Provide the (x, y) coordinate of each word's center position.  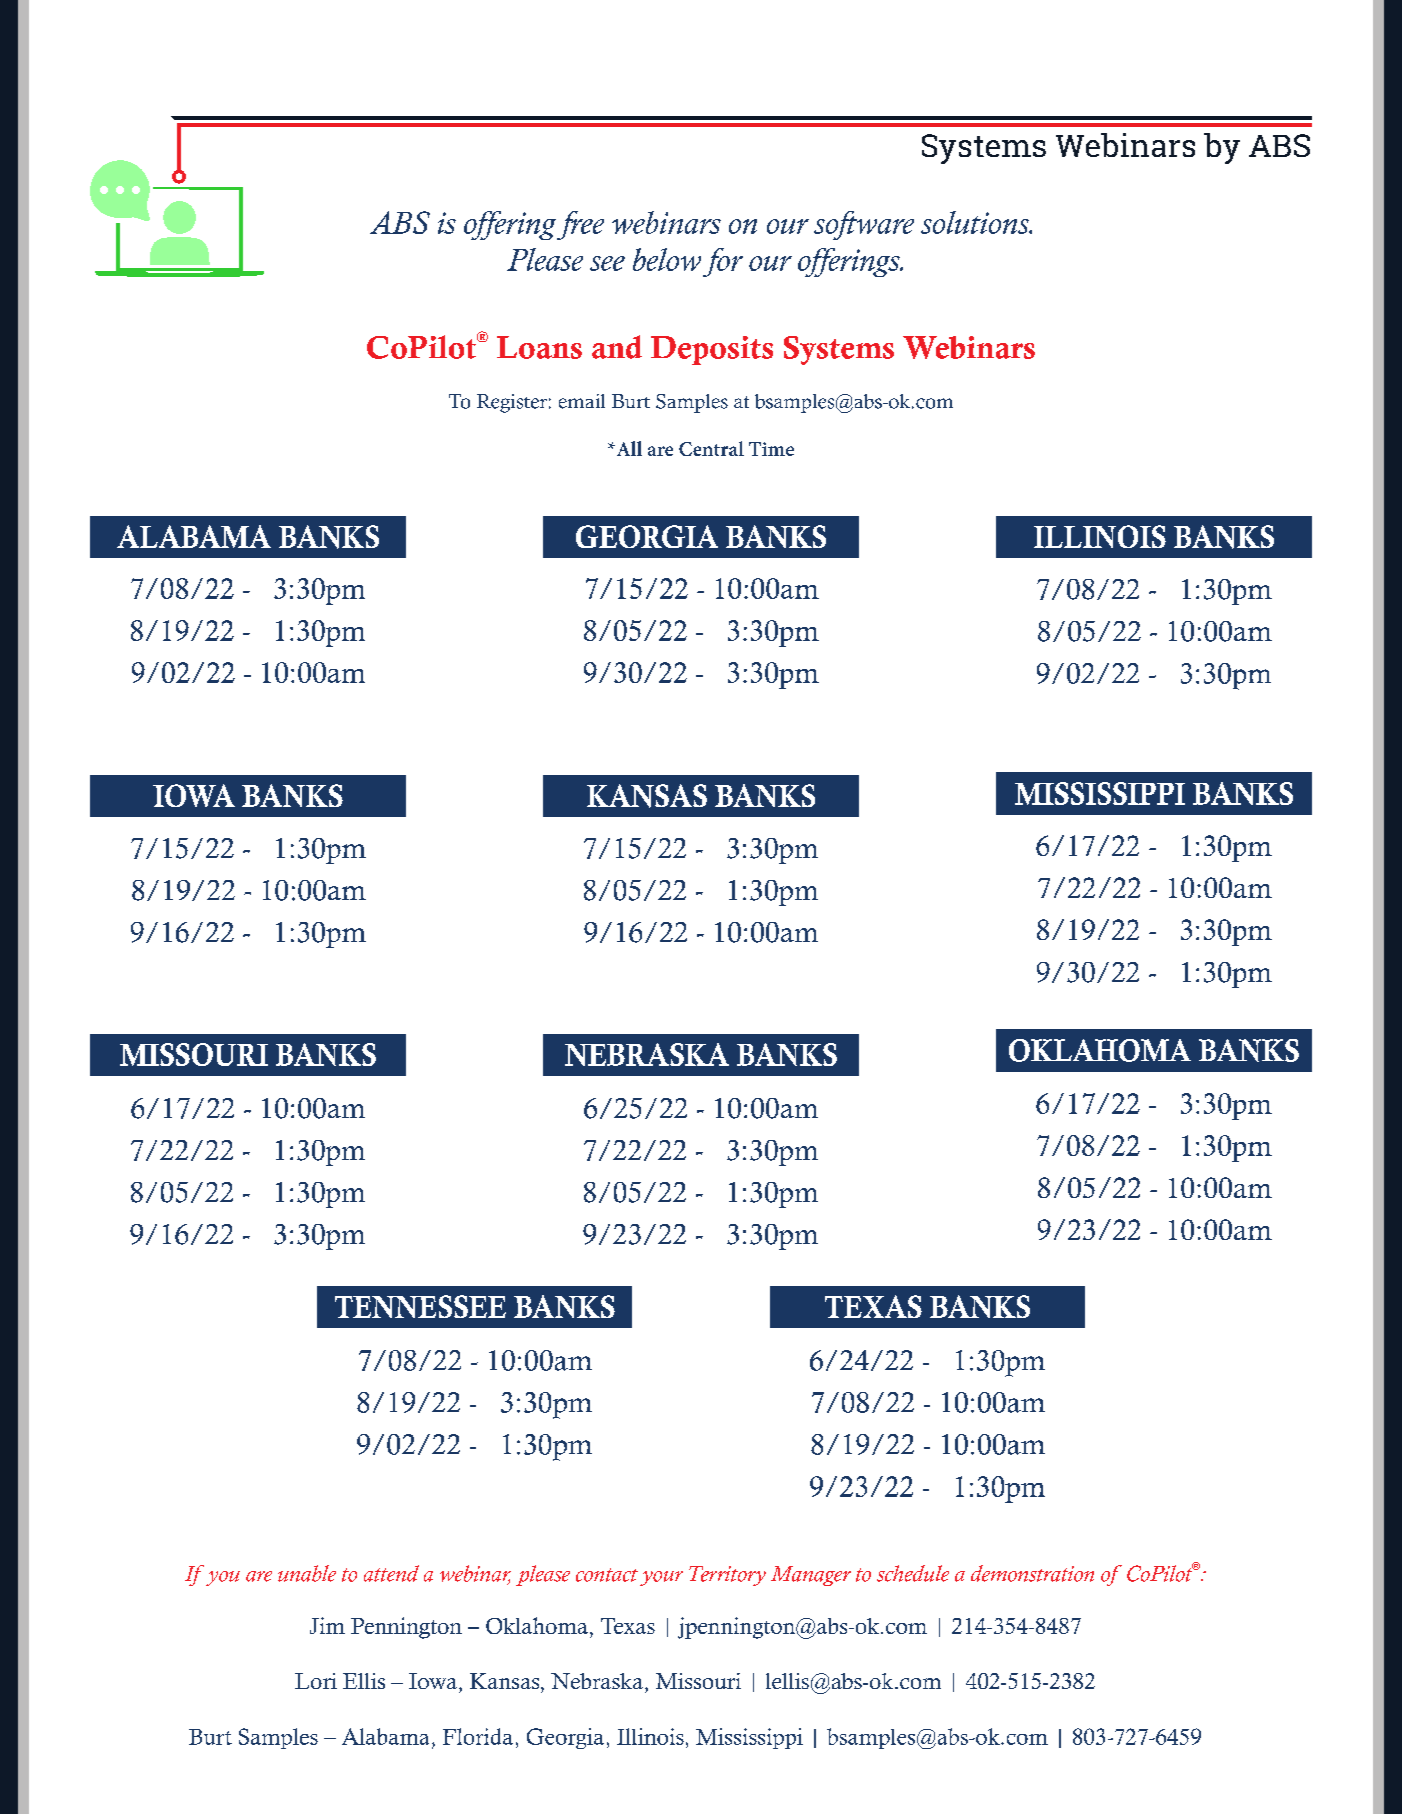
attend (391, 1573)
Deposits (712, 350)
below (667, 259)
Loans (539, 347)
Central (711, 448)
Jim (327, 1625)
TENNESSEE (420, 1306)
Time (771, 449)
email (582, 401)
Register (512, 403)
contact (607, 1575)
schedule (913, 1573)
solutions (976, 222)
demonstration (1032, 1573)
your (661, 1578)
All (628, 448)
